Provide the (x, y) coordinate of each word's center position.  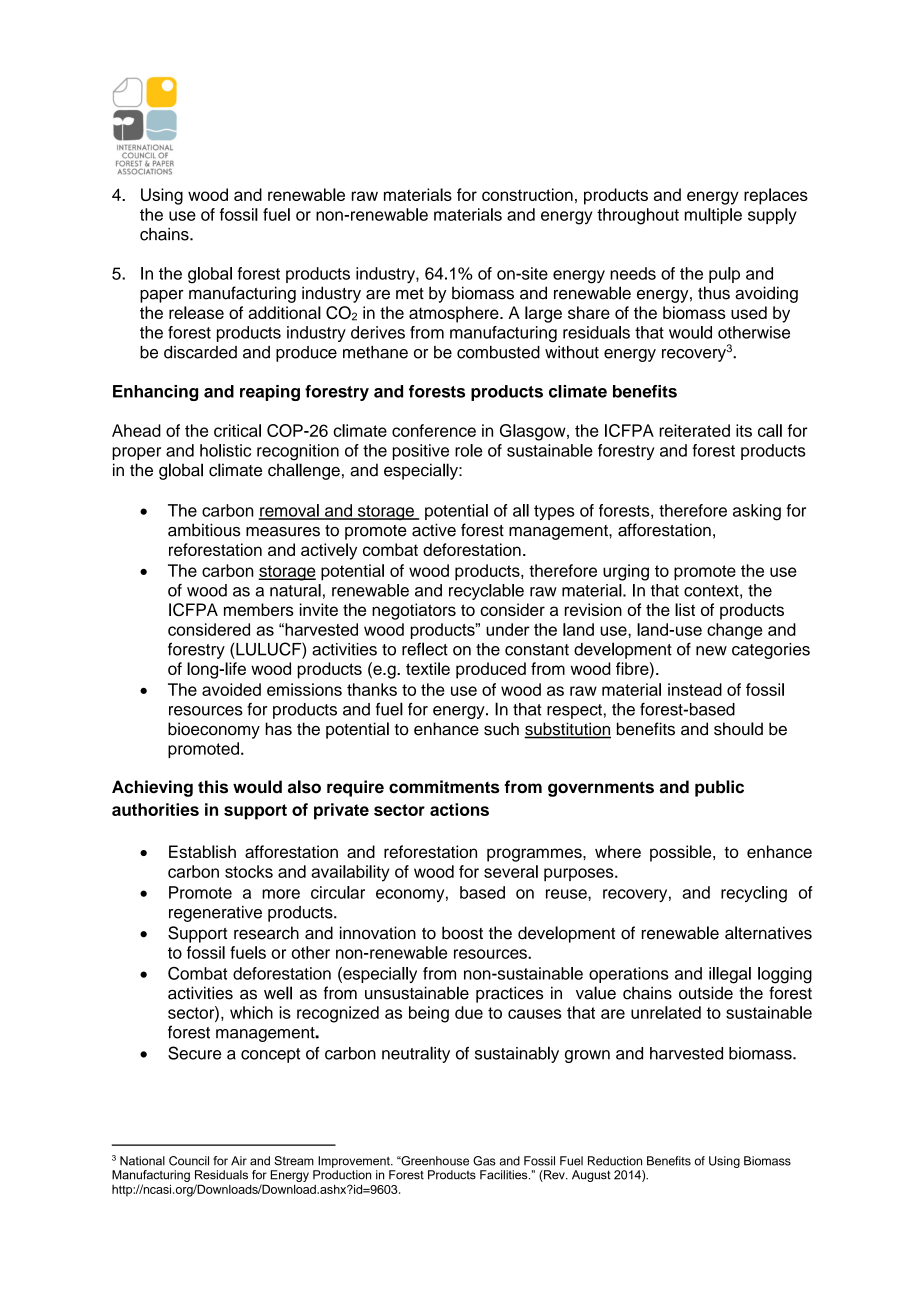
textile (428, 668)
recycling (754, 894)
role (468, 450)
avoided (231, 689)
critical (237, 430)
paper (162, 296)
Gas (484, 1161)
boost (462, 933)
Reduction (615, 1161)
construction (527, 194)
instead (695, 689)
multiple (713, 216)
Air (239, 1161)
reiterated (694, 430)
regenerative (215, 914)
